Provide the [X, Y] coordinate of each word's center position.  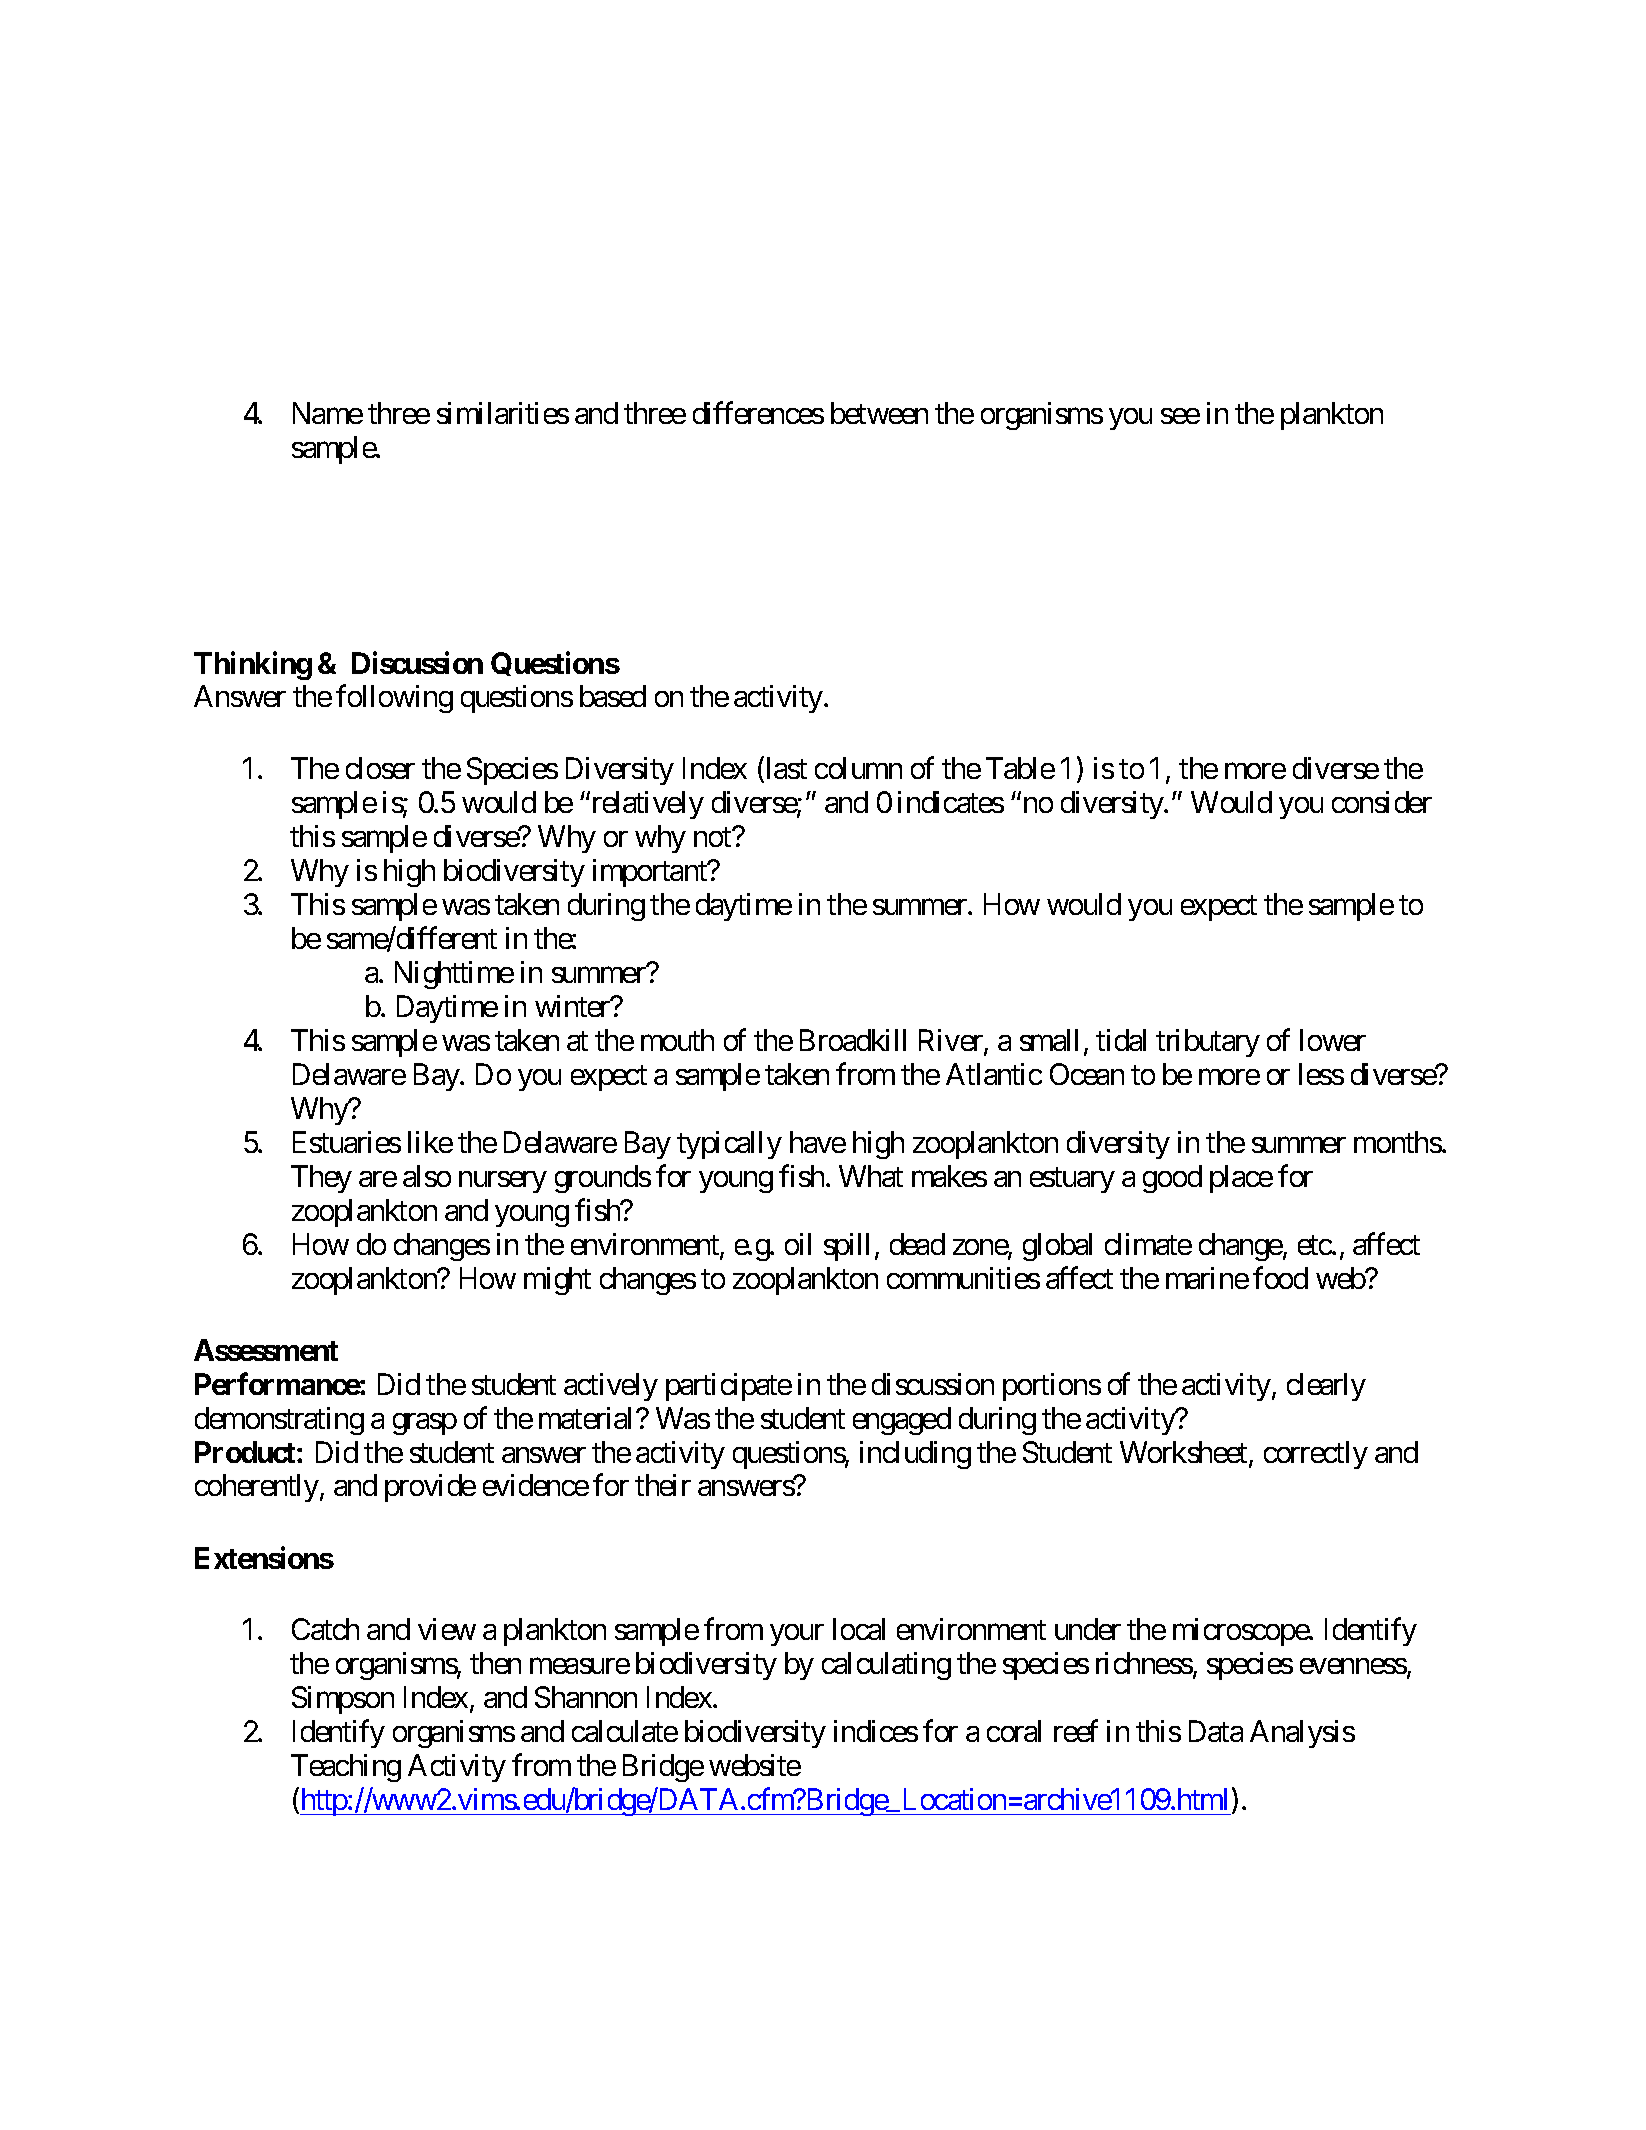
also [427, 1176]
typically [729, 1145]
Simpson [343, 1700]
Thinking [253, 665]
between [879, 413]
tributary [1208, 1043]
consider [1382, 802]
